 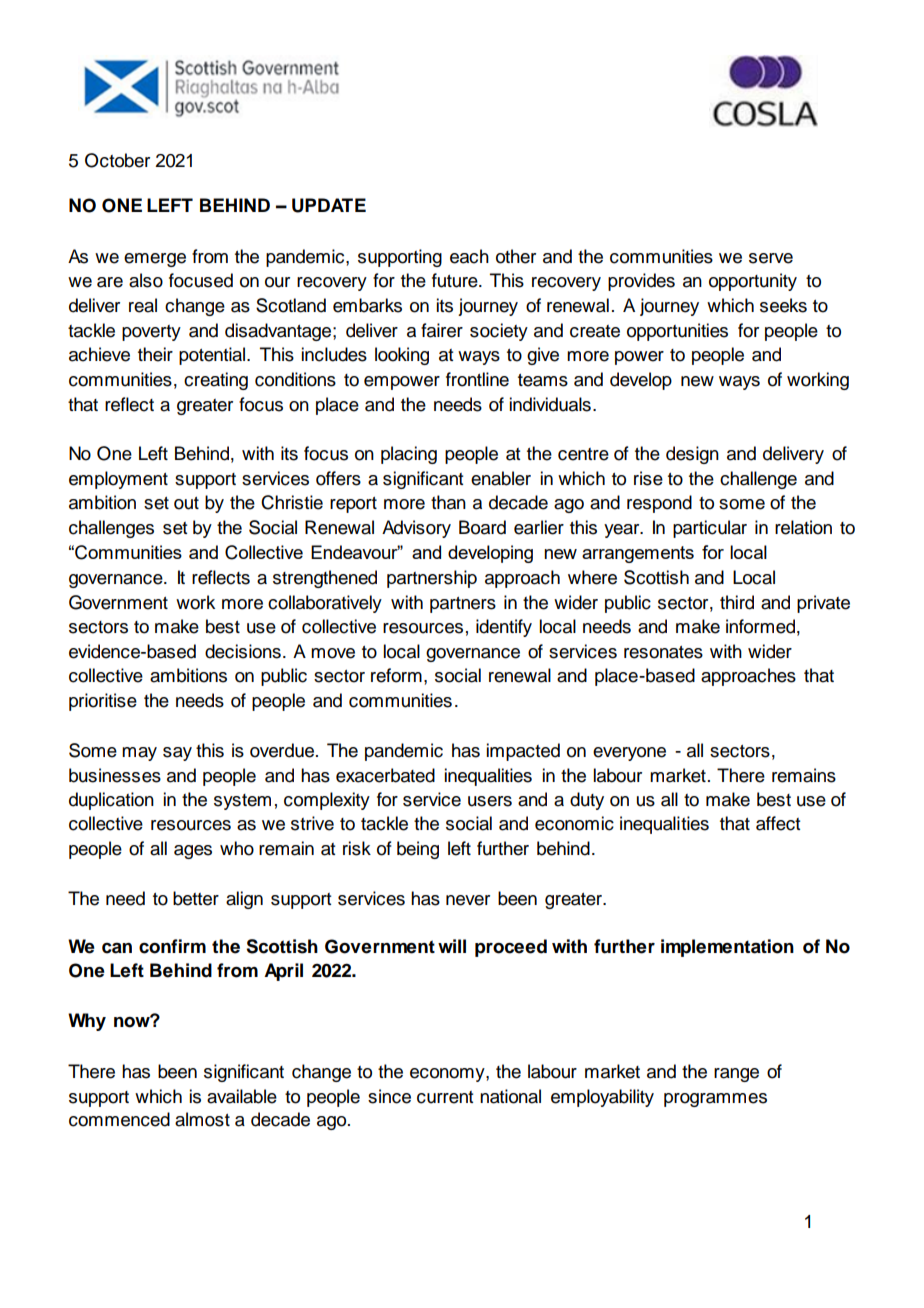 What do you see at coordinates (117, 160) in the screenshot?
I see `October` at bounding box center [117, 160].
